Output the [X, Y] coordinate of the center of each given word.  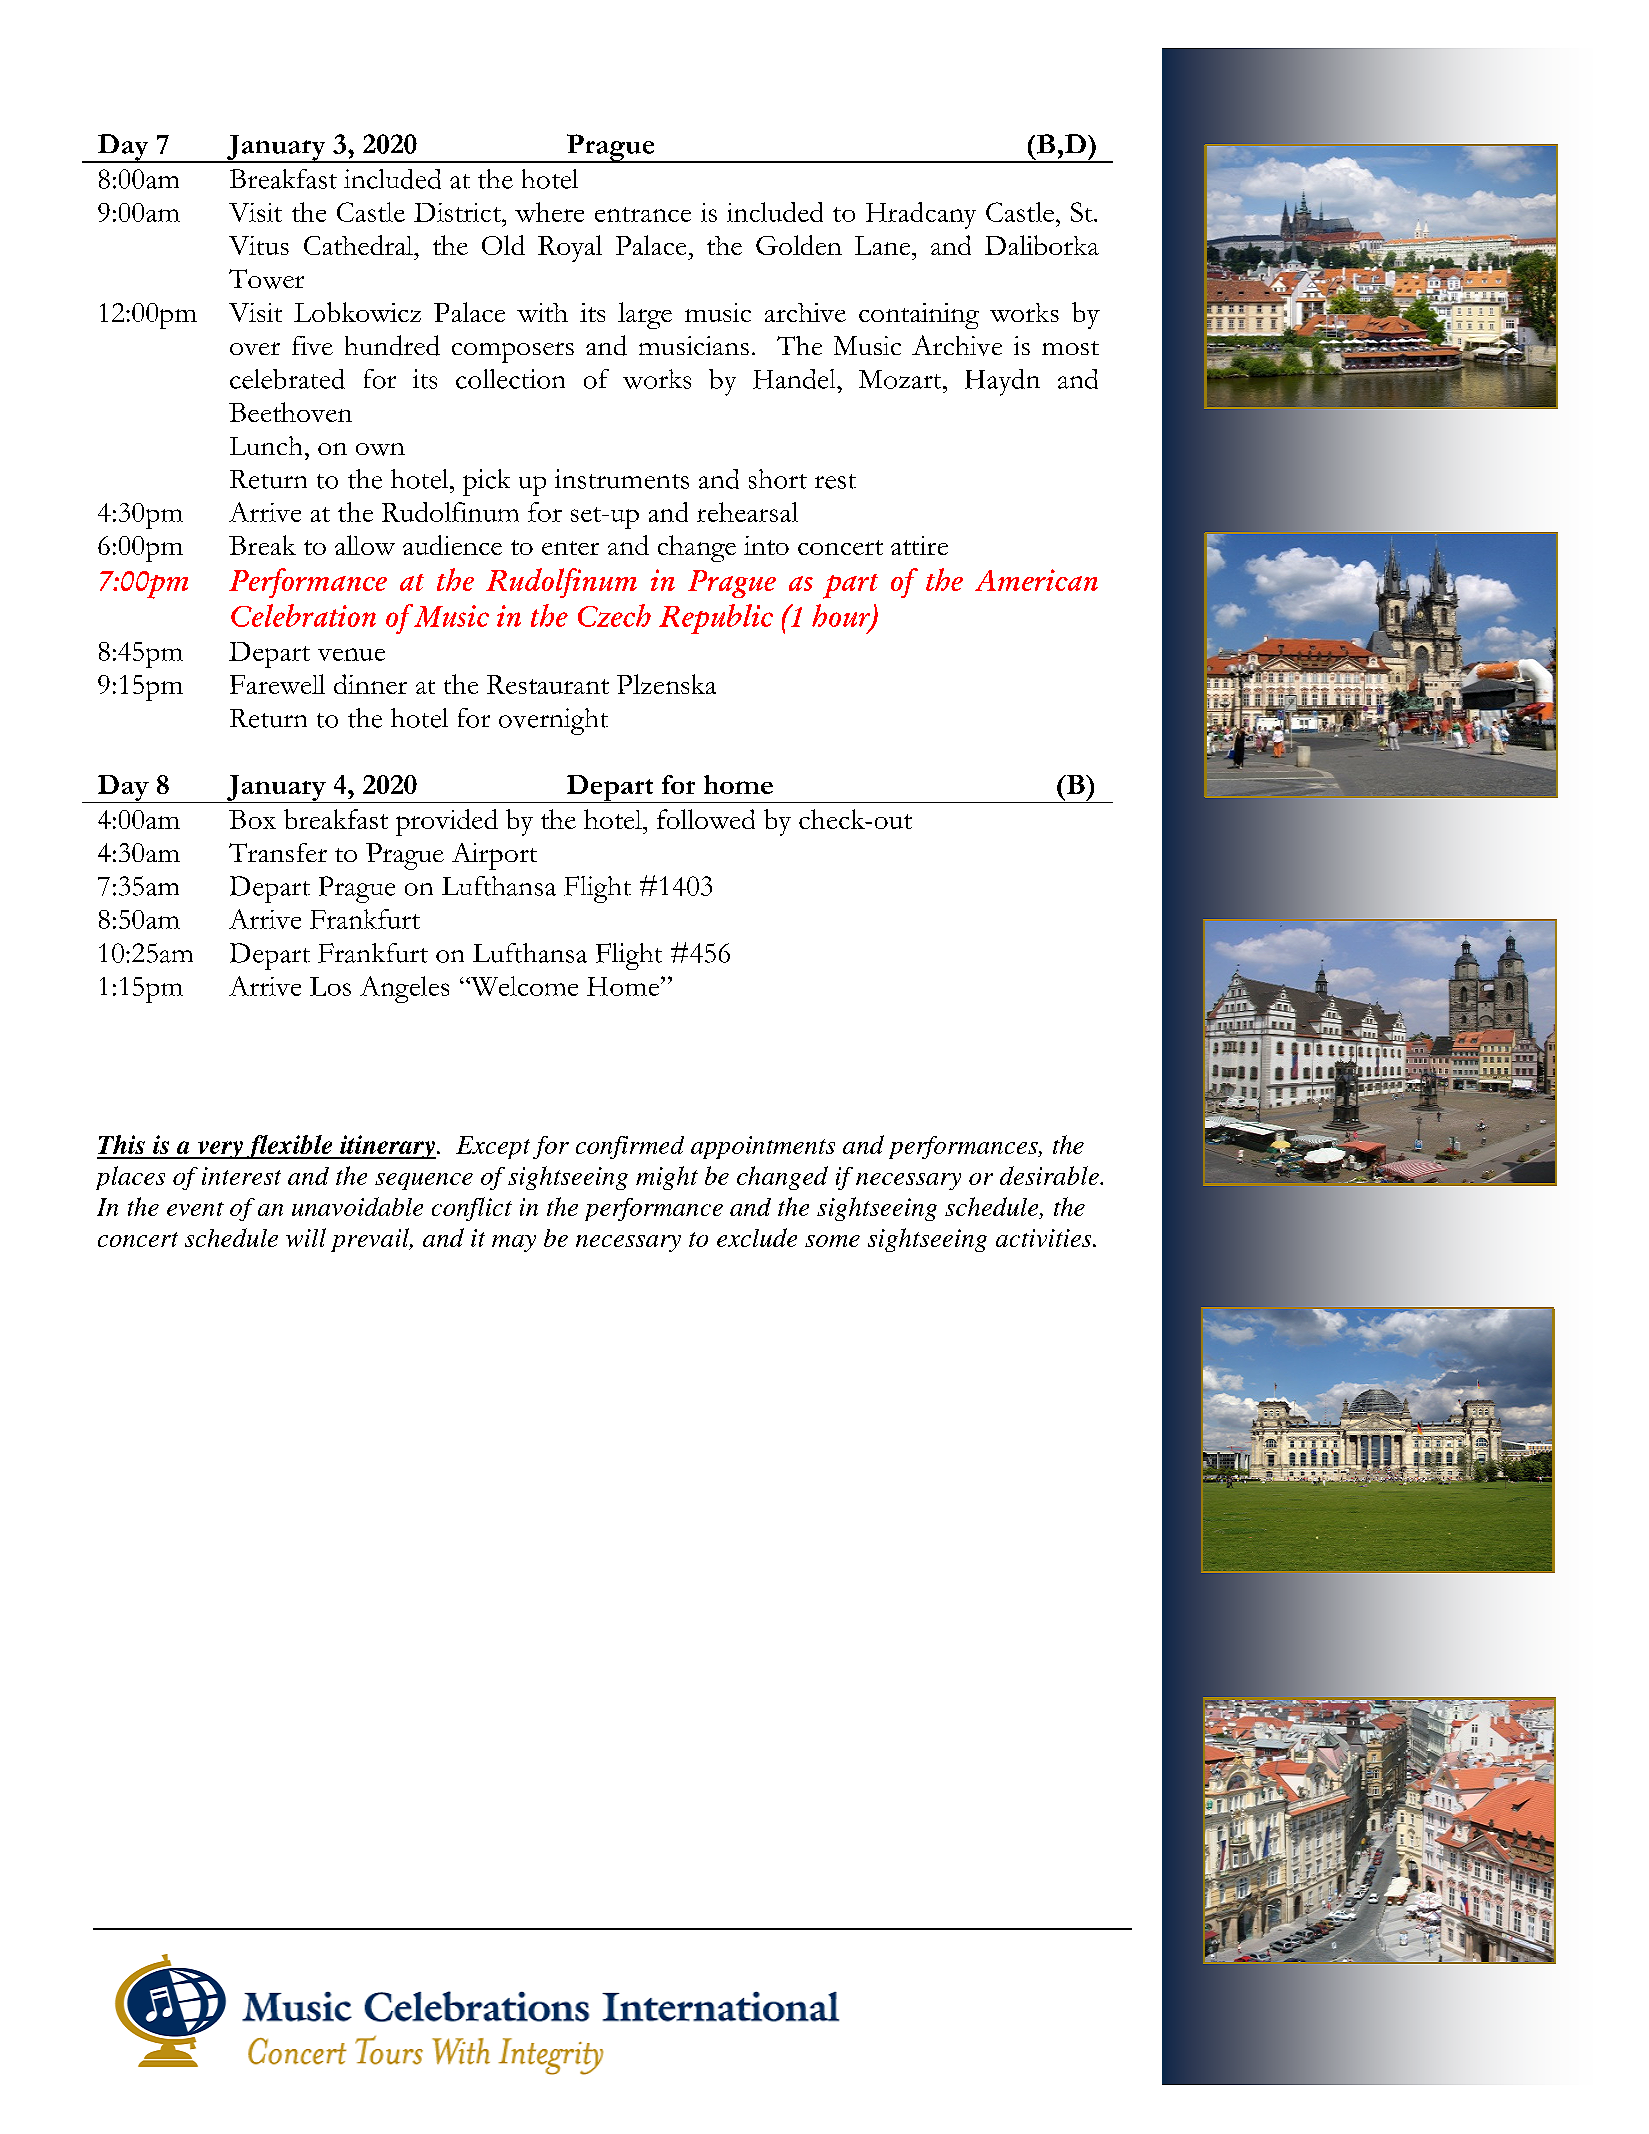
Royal [570, 248]
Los [330, 986]
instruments [622, 479]
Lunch [266, 445]
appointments [763, 1147]
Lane [884, 245]
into [766, 545]
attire [919, 545]
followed [706, 819]
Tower [266, 279]
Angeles [404, 989]
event [195, 1209]
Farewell [277, 684]
